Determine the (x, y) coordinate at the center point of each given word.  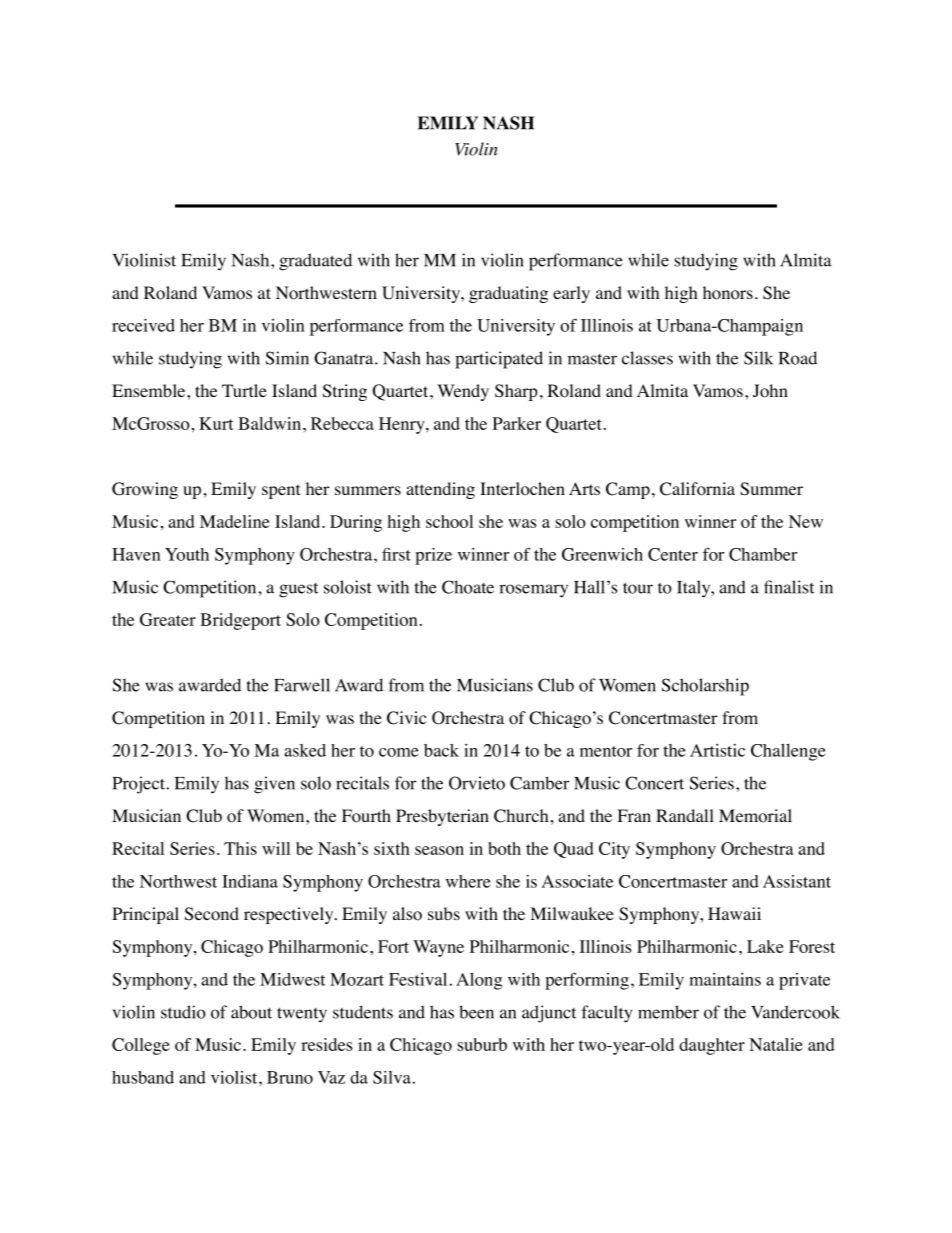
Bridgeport (240, 621)
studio (183, 1012)
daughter (712, 1046)
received (143, 325)
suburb (482, 1044)
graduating (508, 294)
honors (728, 293)
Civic (407, 718)
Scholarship (705, 687)
